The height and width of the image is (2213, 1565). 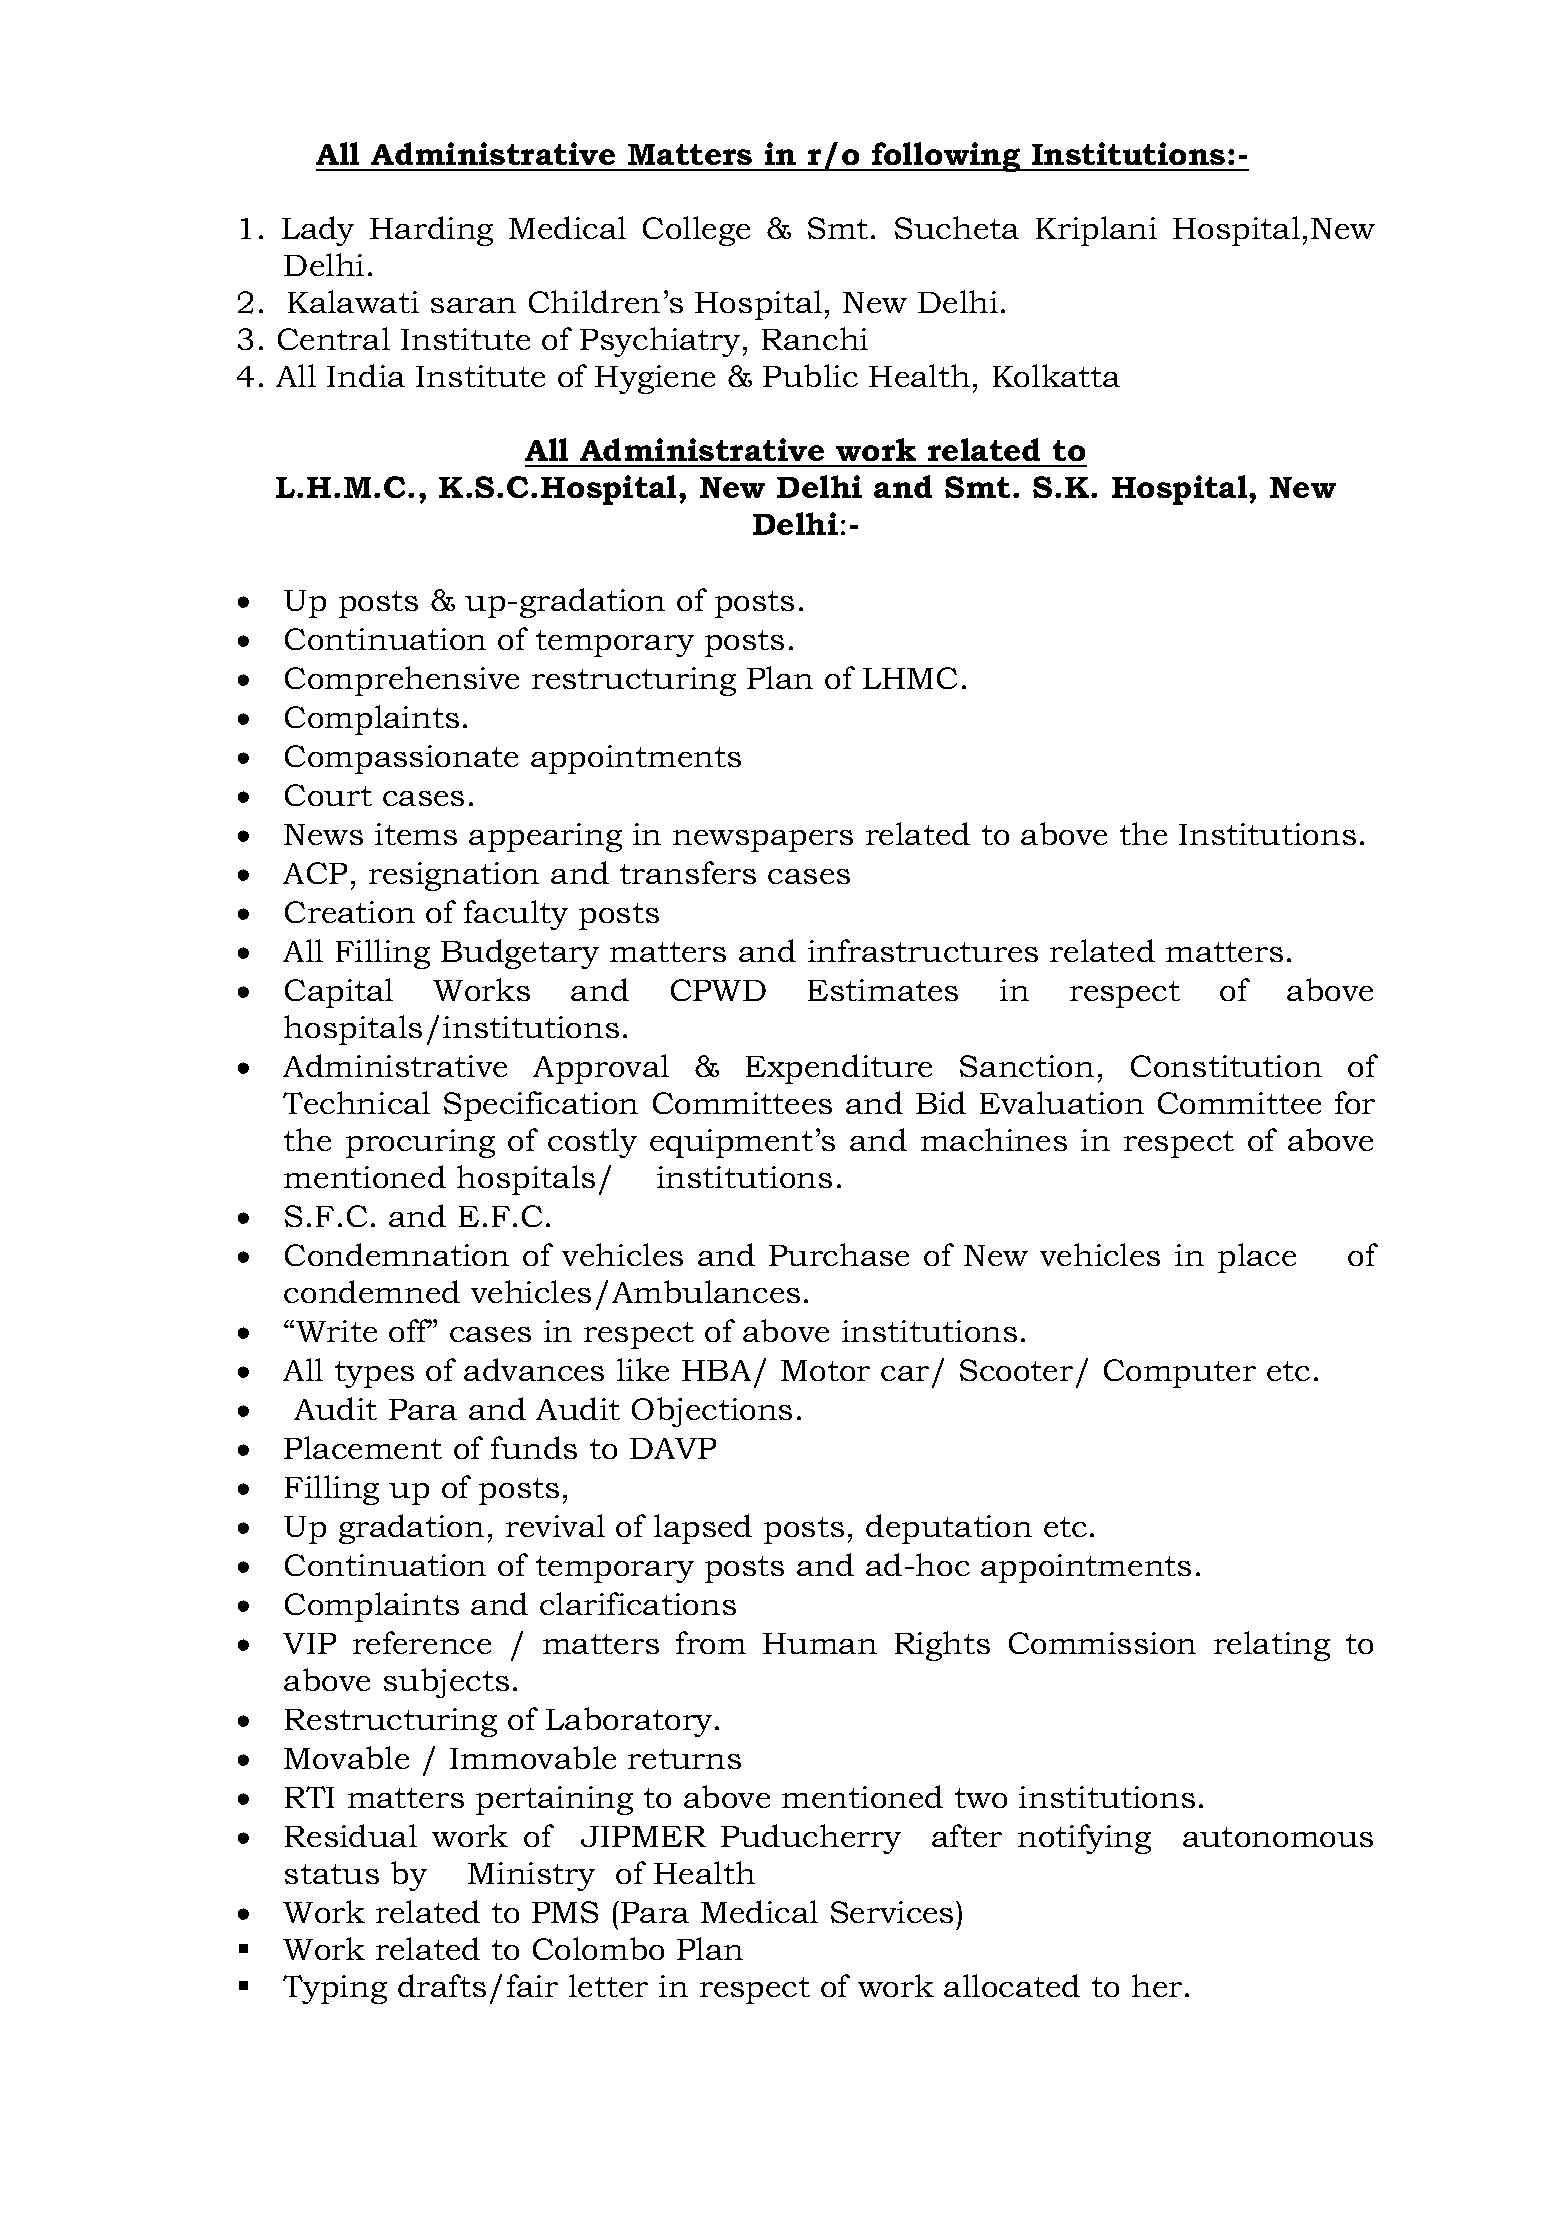 What do you see at coordinates (410, 1330) in the image?
I see `off` at bounding box center [410, 1330].
